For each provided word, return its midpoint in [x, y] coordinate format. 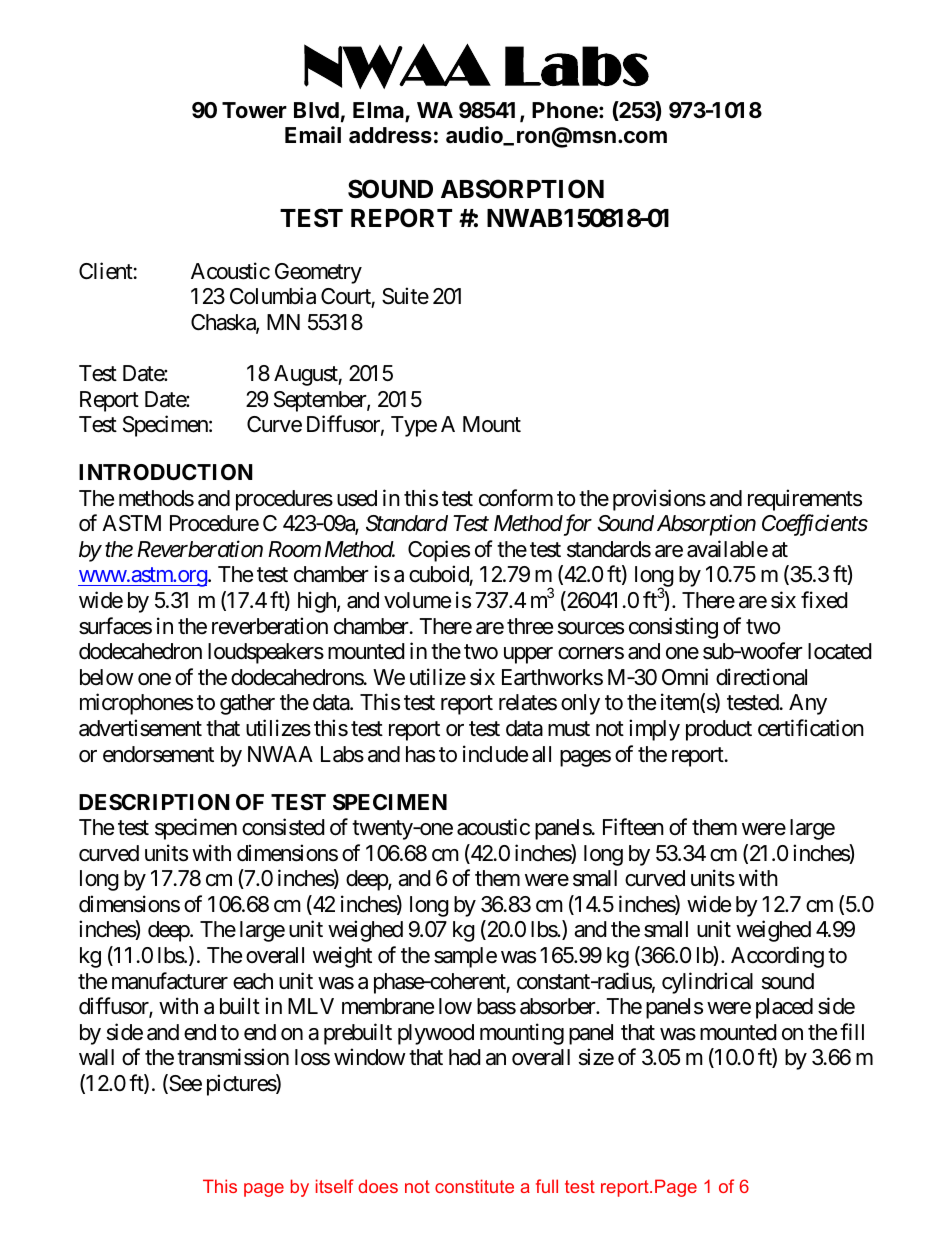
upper [528, 655]
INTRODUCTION [166, 472]
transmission [233, 1057]
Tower [254, 110]
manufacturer [170, 981]
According [777, 957]
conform [516, 498]
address [390, 135]
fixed [824, 600]
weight [342, 957]
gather [247, 704]
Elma [379, 111]
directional [761, 677]
